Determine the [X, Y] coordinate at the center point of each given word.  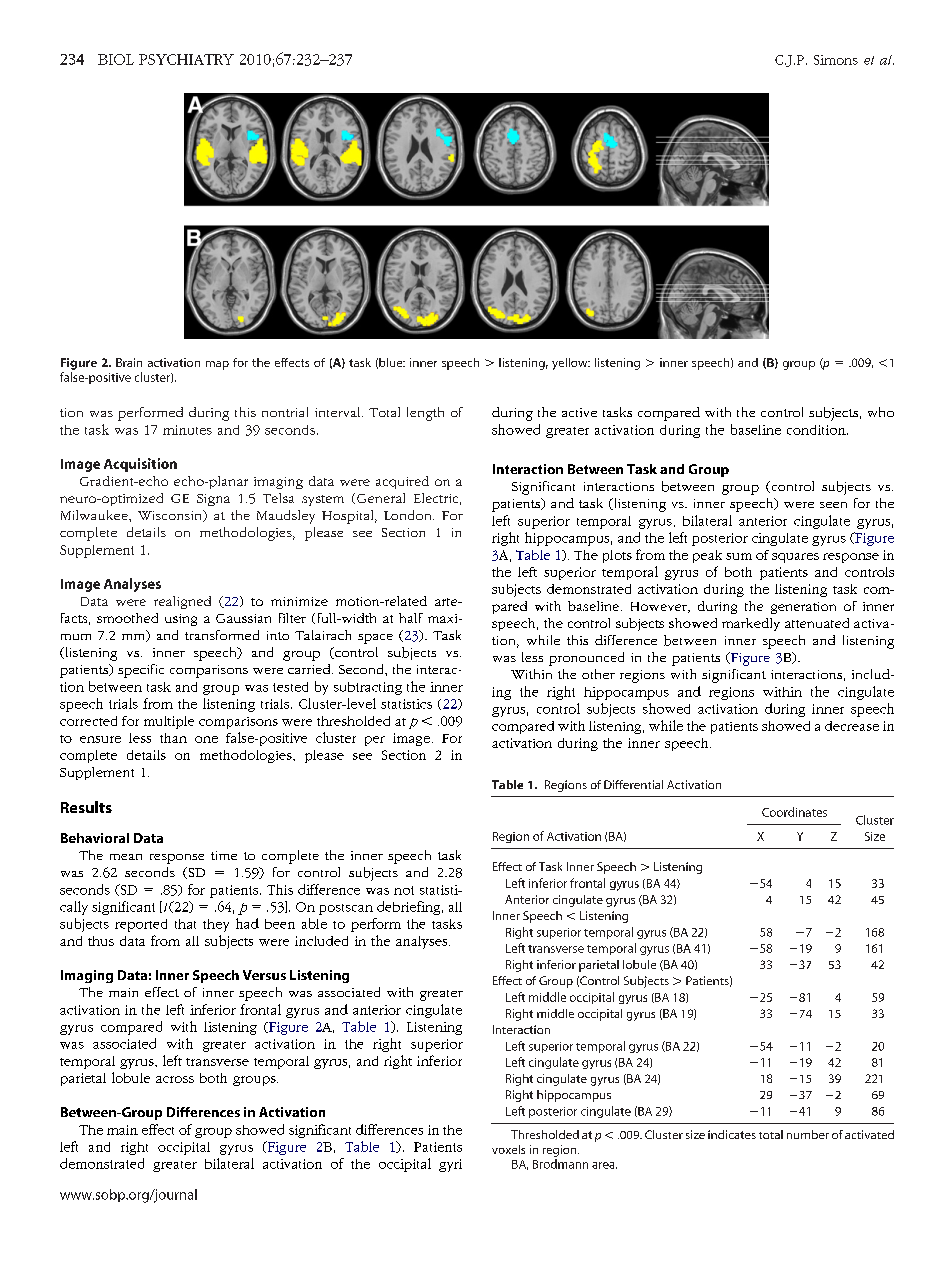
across [175, 1079]
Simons [836, 60]
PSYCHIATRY [186, 59]
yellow [571, 364]
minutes [187, 430]
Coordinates [794, 812]
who [881, 412]
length [425, 414]
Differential [633, 784]
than [173, 738]
